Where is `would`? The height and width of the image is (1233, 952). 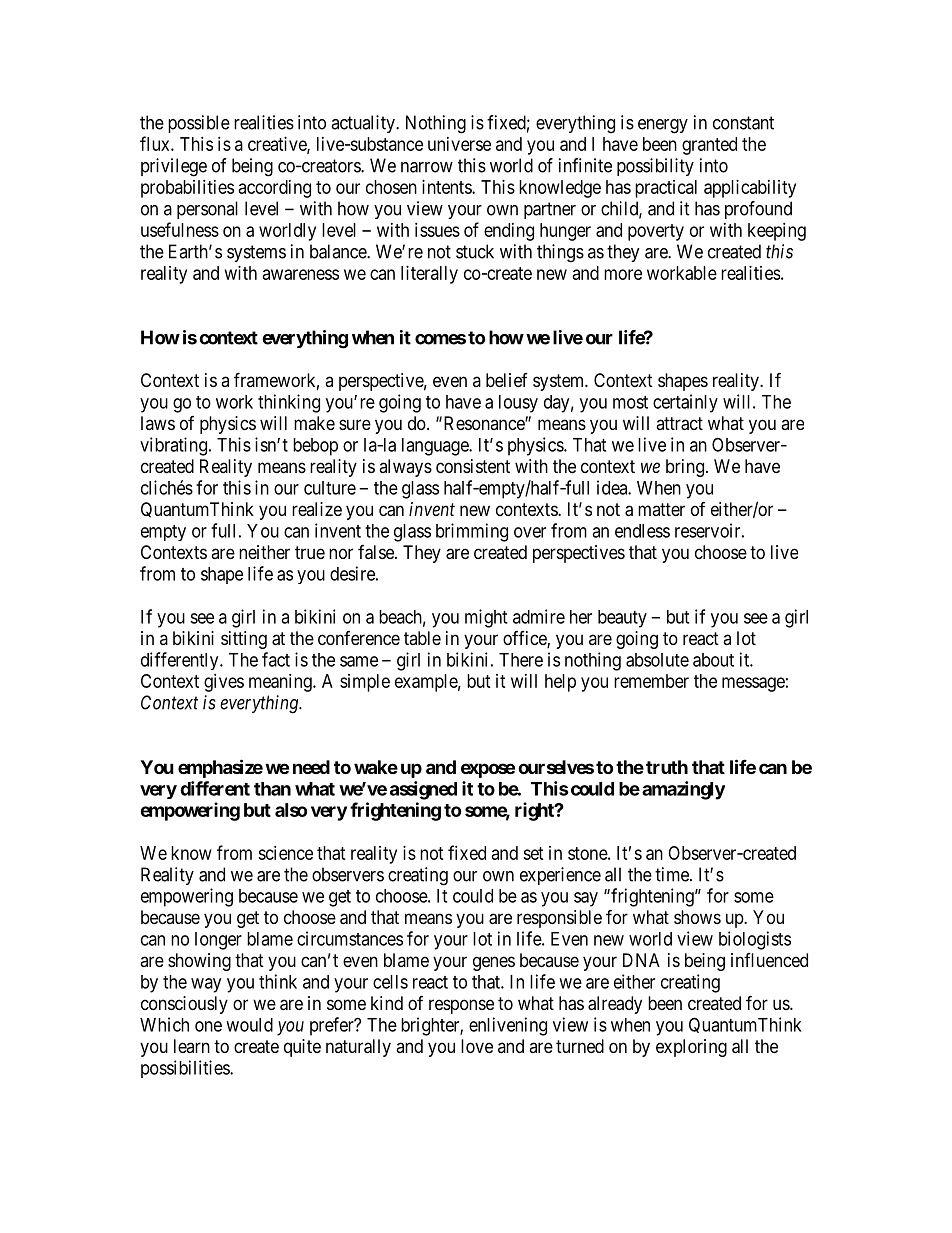
would is located at coordinates (249, 1025).
